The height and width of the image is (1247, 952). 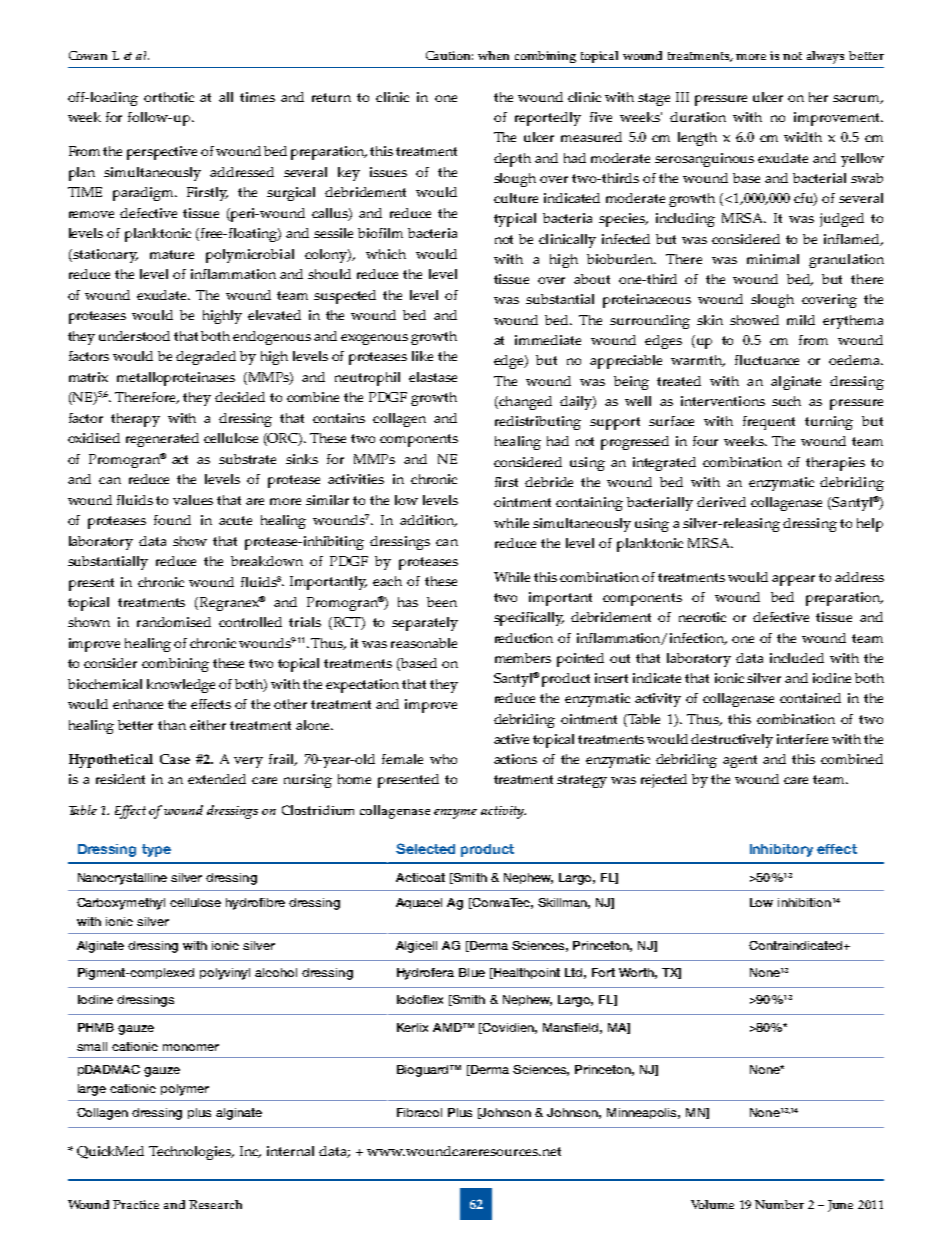 I want to click on reduction, so click(x=524, y=638).
